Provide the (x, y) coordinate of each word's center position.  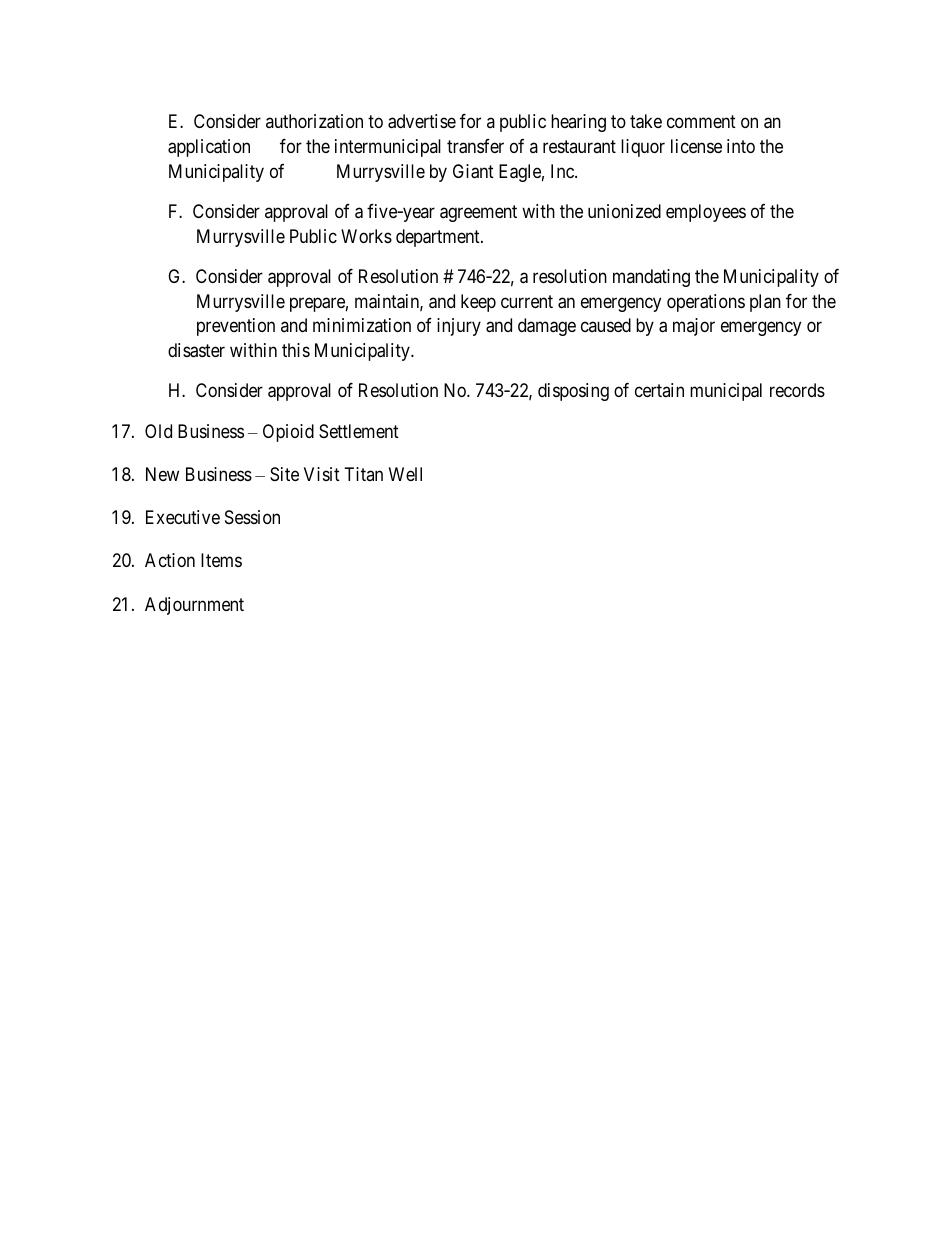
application (209, 148)
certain (659, 390)
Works (366, 236)
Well (405, 474)
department (439, 238)
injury (459, 327)
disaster (196, 350)
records (797, 390)
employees (706, 213)
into (741, 146)
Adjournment (194, 606)
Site (284, 474)
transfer (475, 146)
